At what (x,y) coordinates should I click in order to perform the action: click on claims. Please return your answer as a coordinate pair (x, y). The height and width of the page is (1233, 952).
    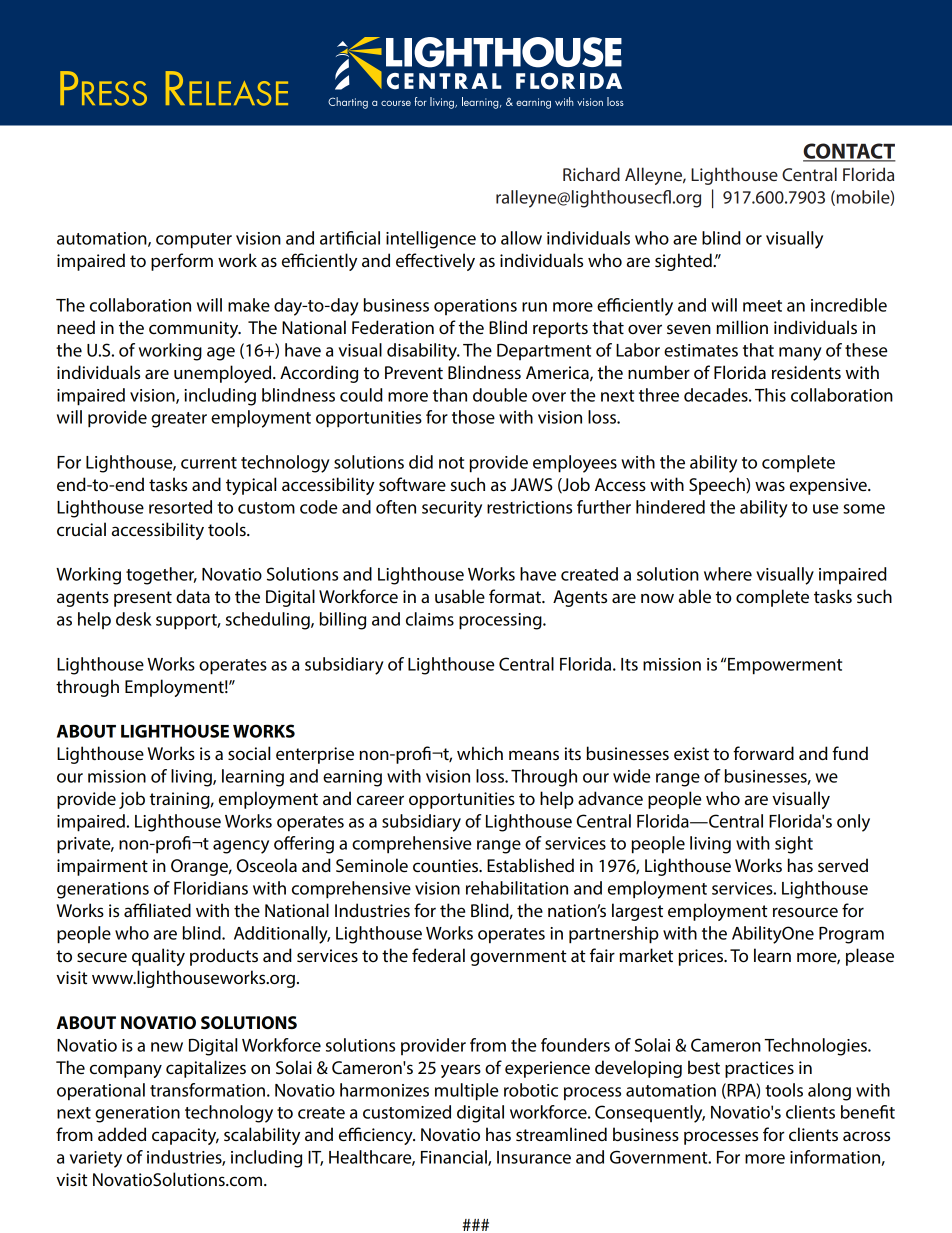
    Looking at the image, I should click on (430, 619).
